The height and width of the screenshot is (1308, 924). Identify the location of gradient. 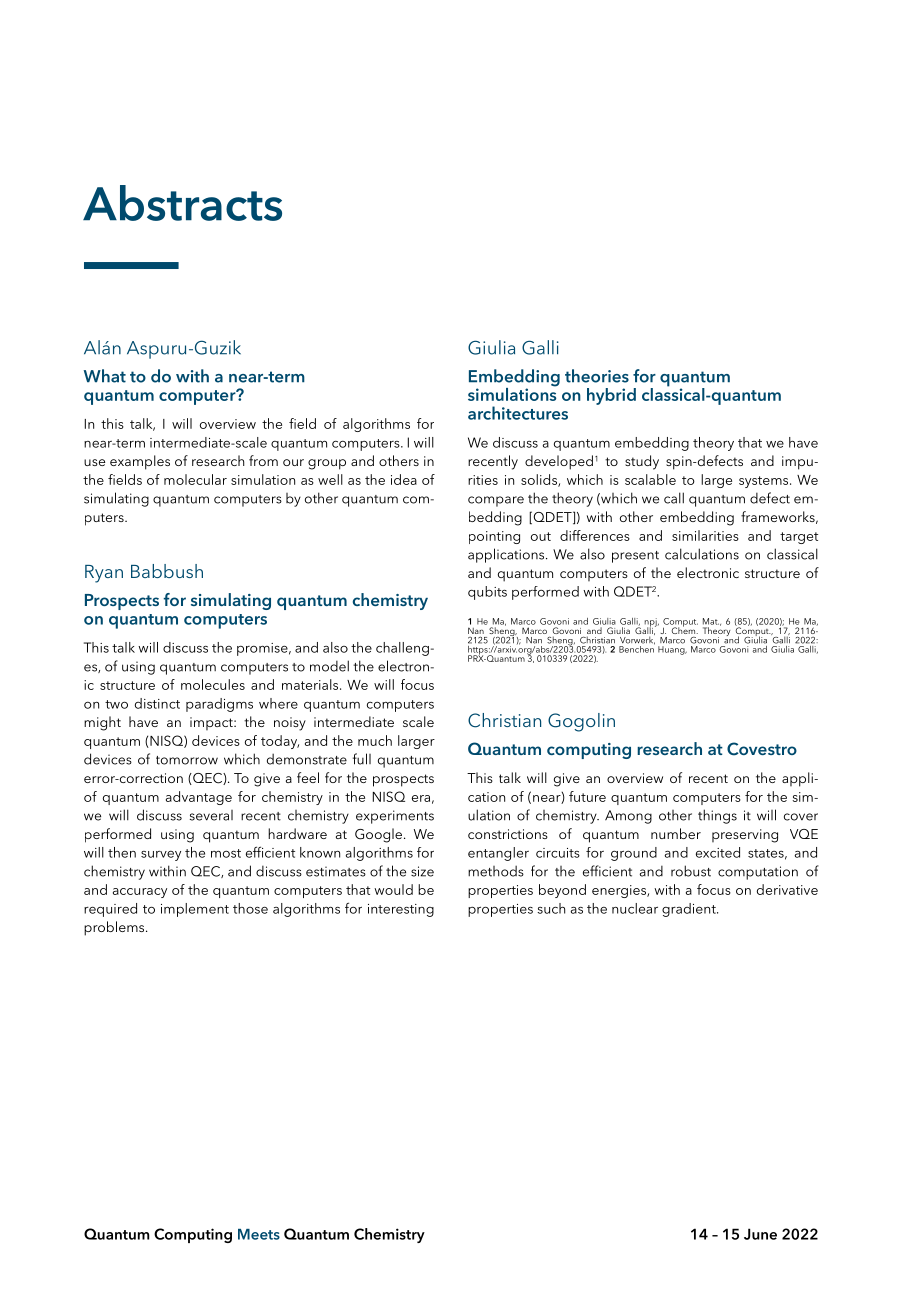
(690, 910).
